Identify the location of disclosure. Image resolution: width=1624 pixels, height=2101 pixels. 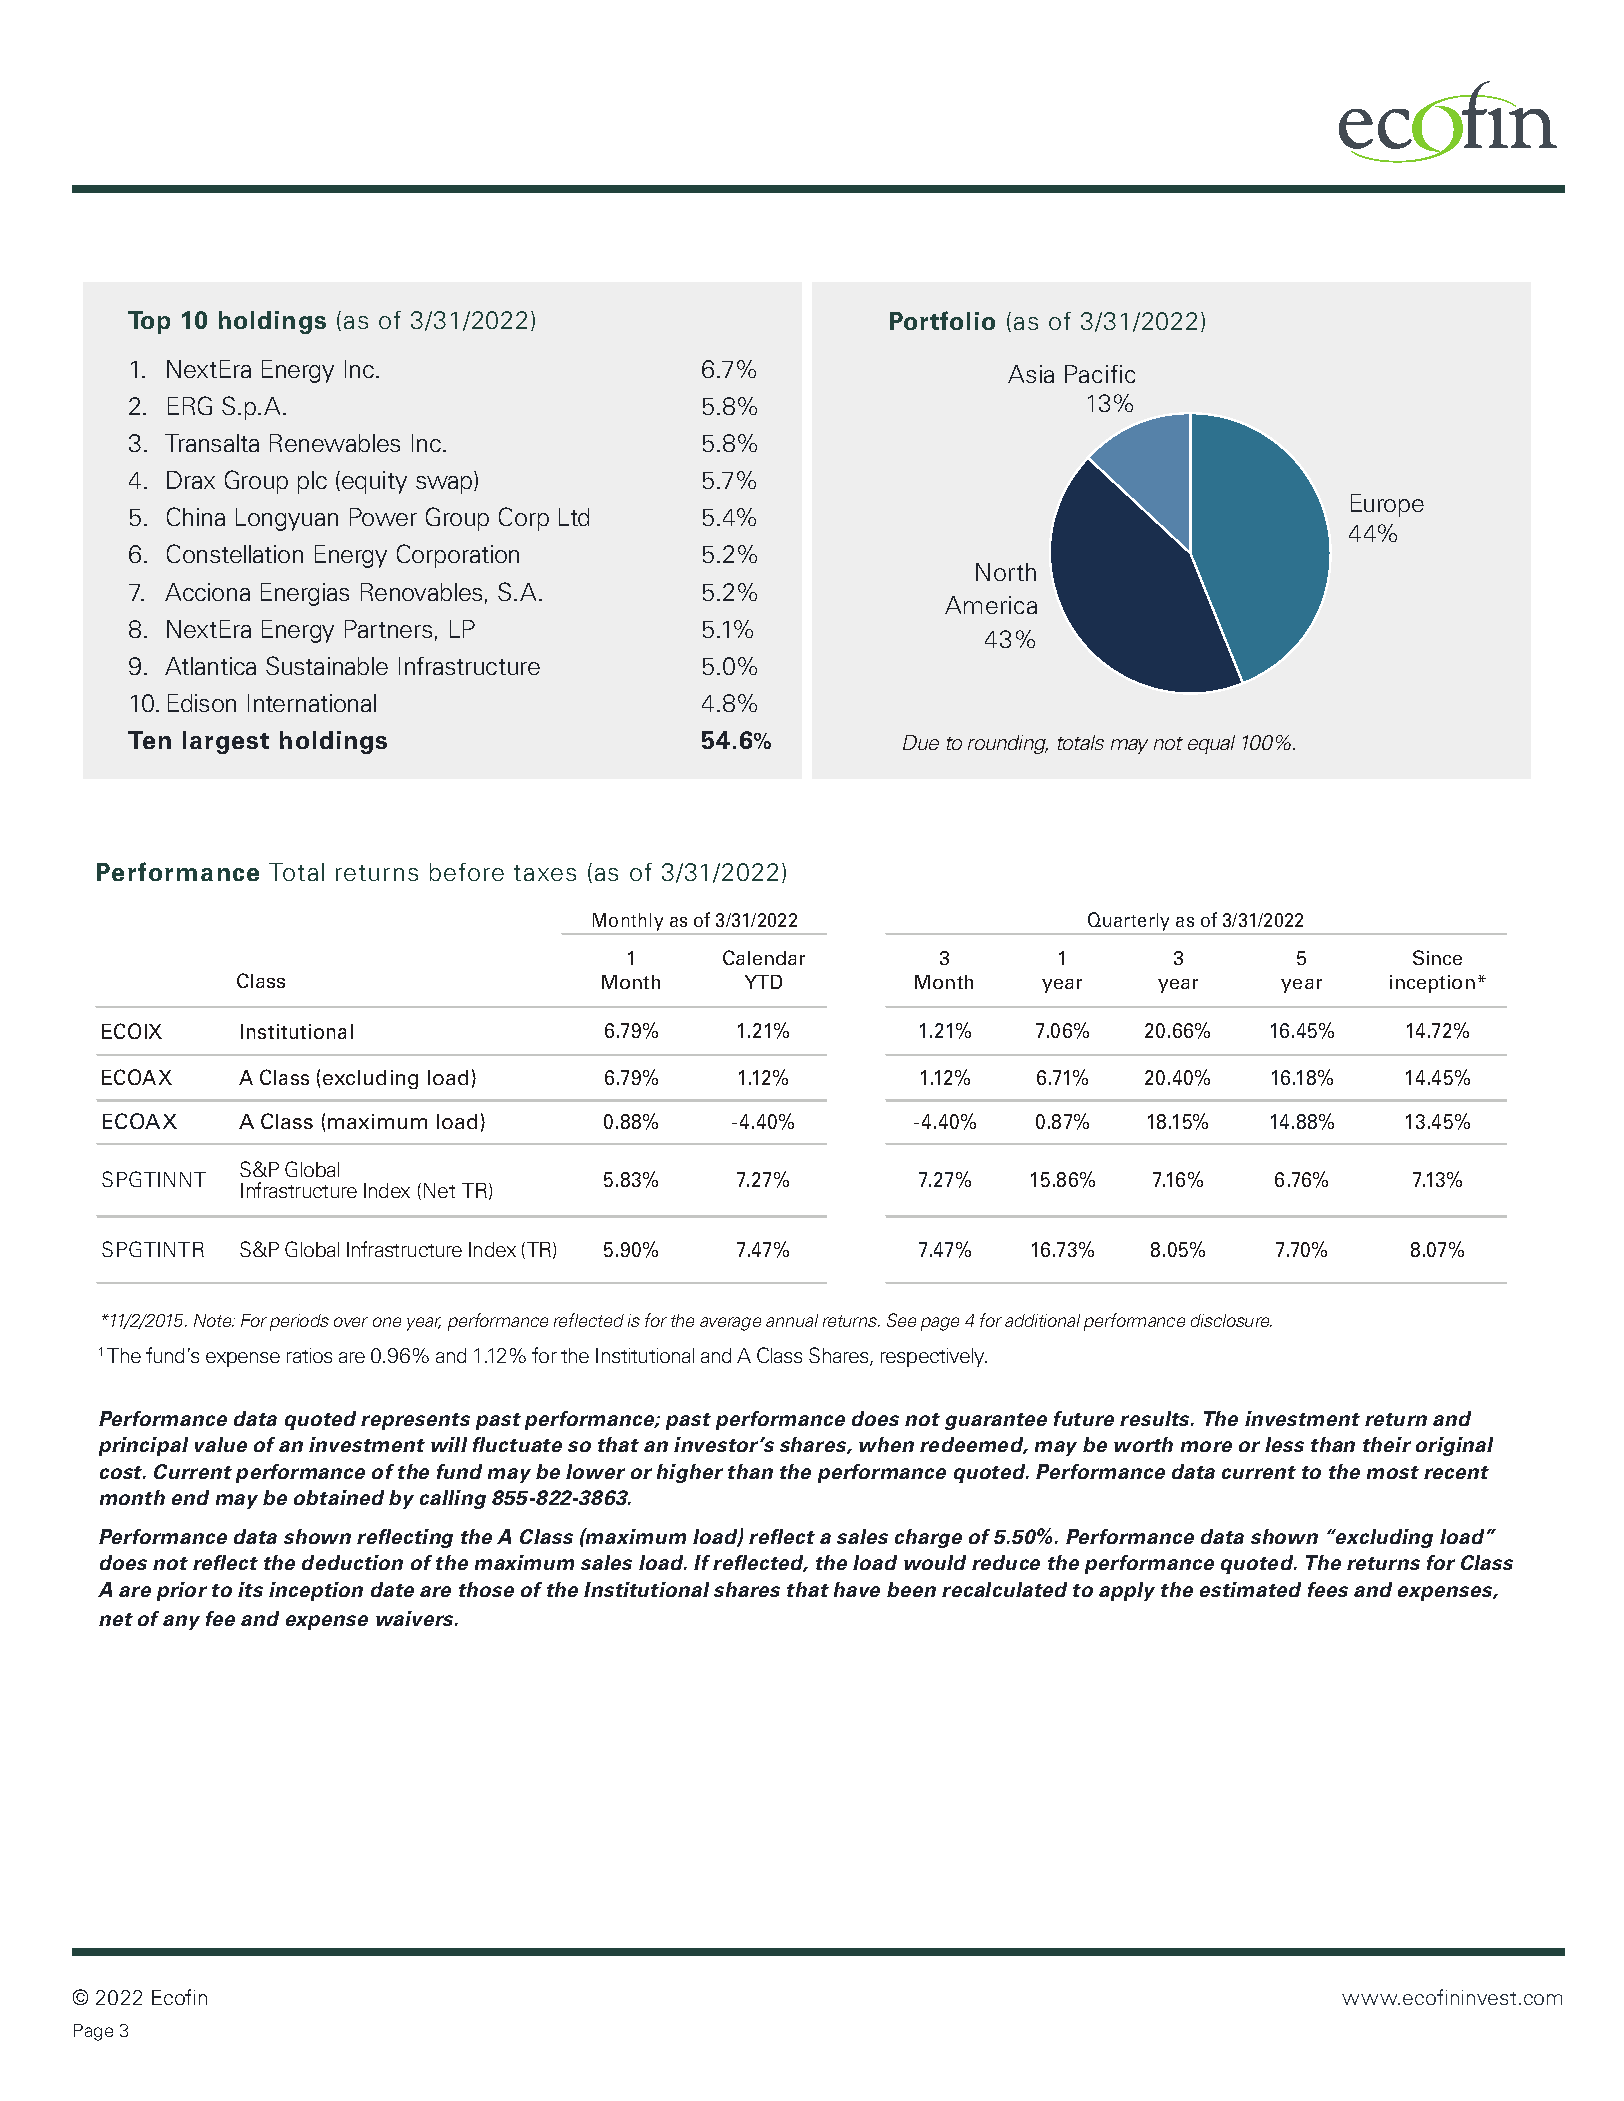
(1231, 1320).
